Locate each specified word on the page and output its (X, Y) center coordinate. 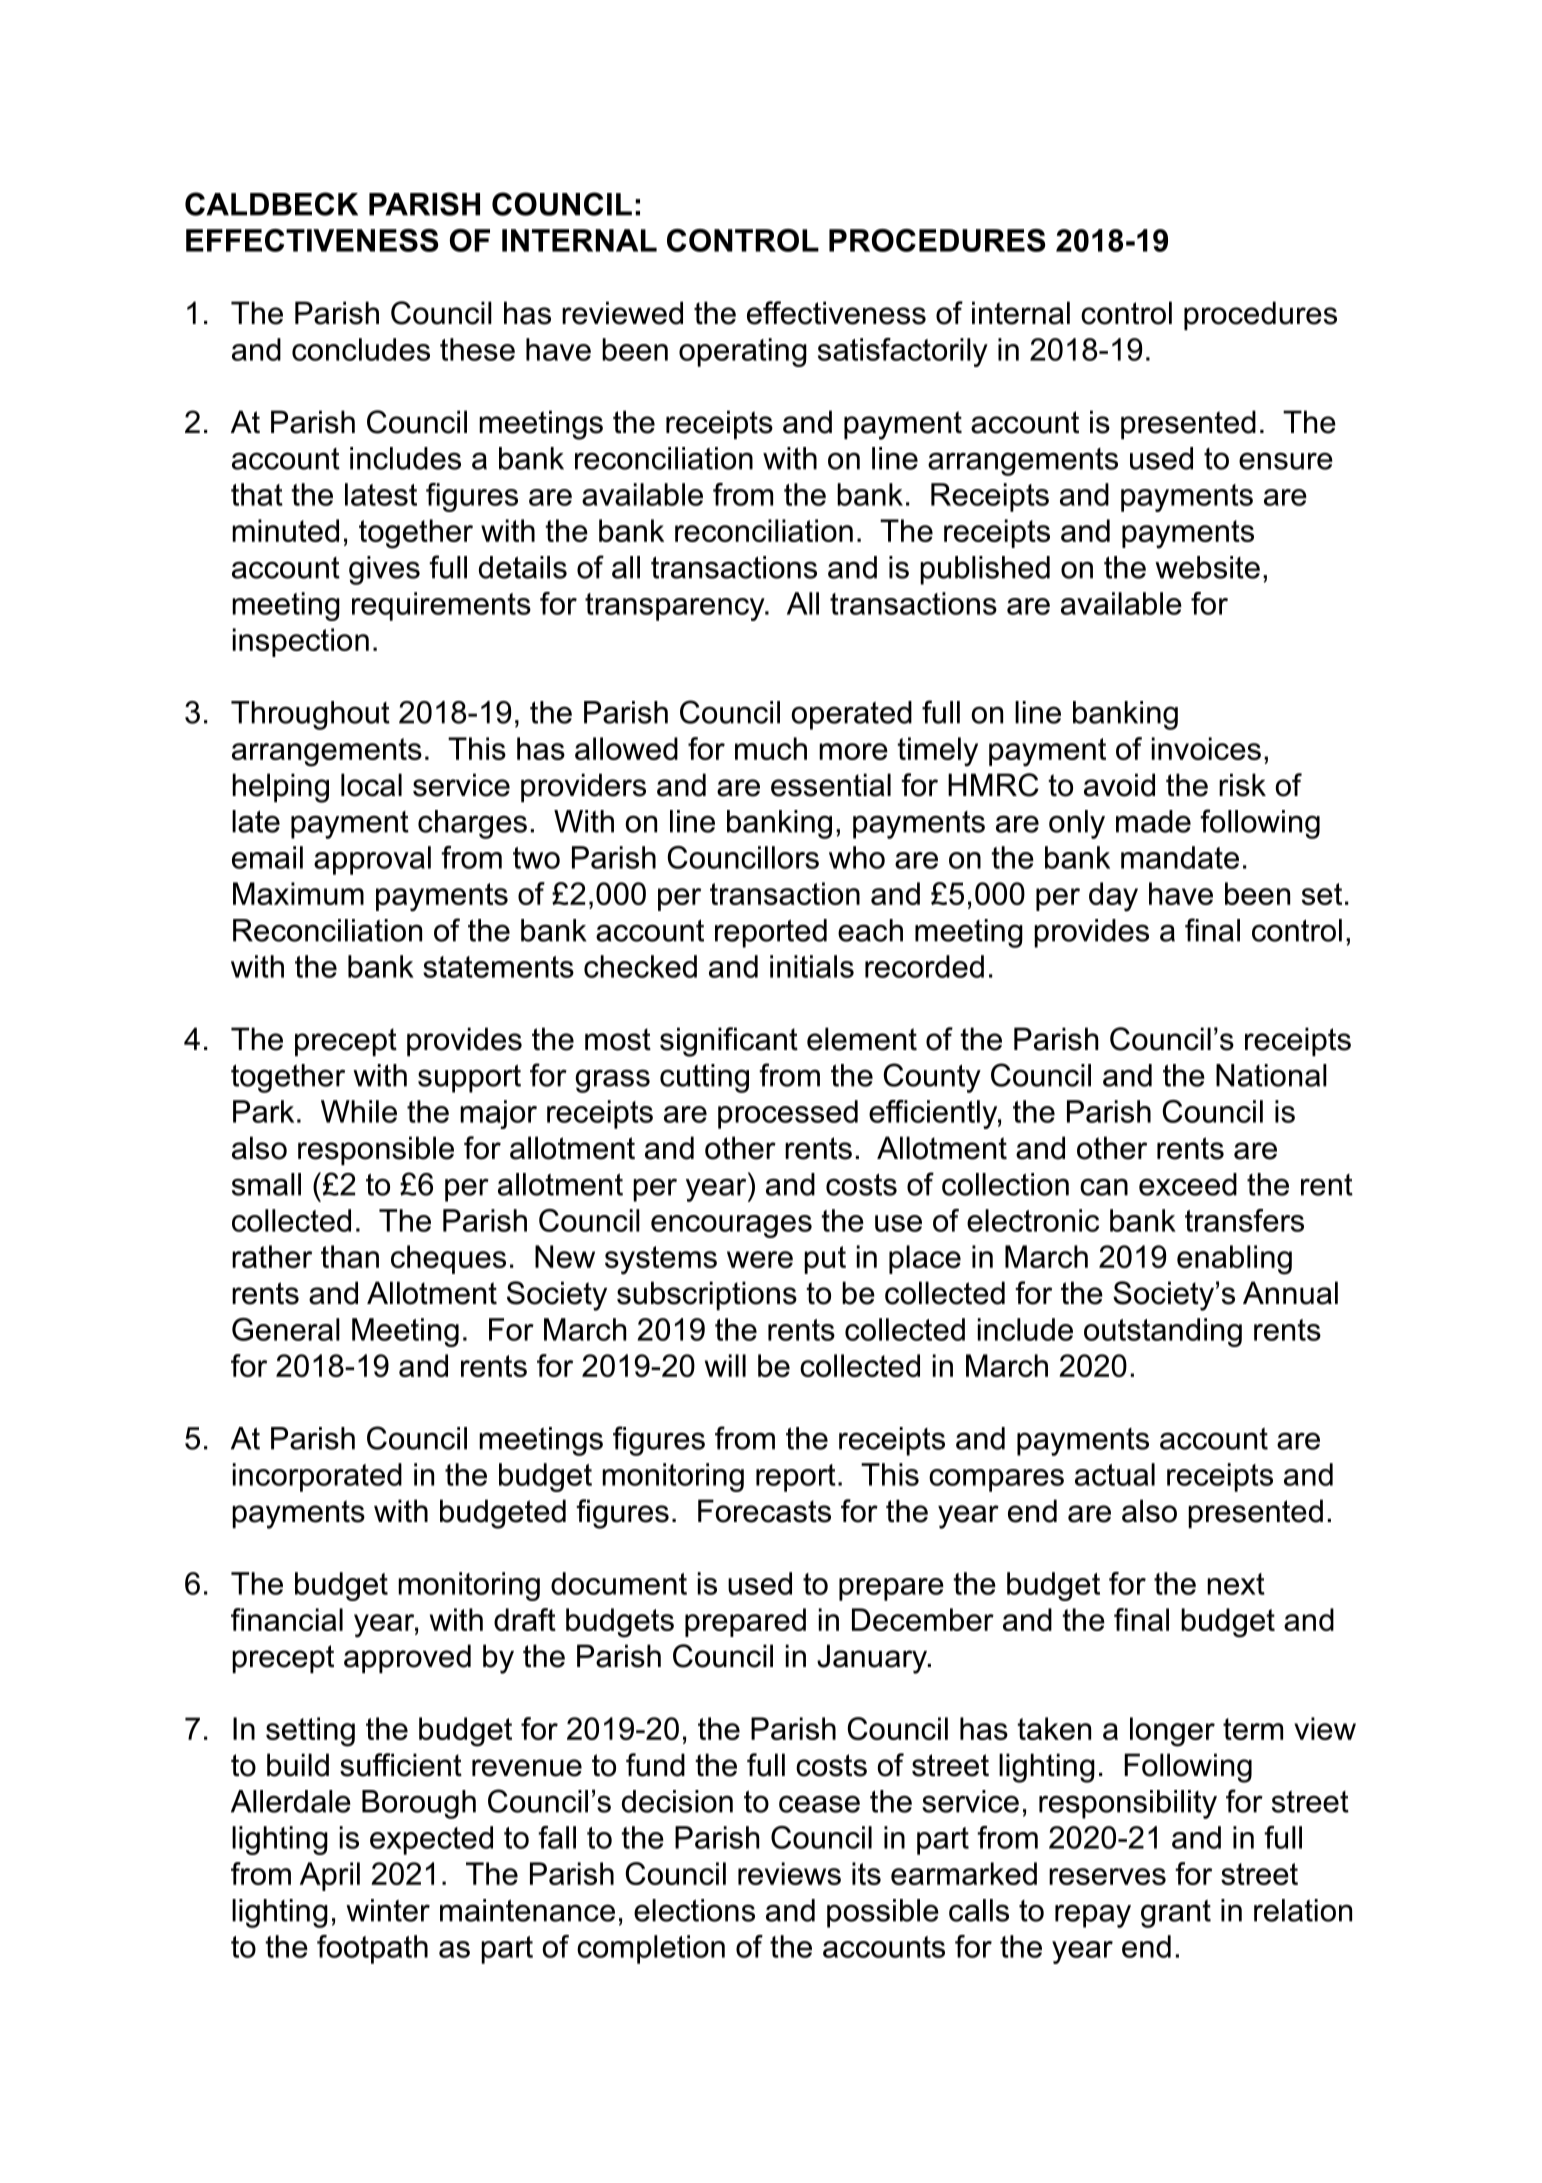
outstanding (1163, 1332)
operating (743, 352)
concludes (361, 349)
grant (1176, 1914)
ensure (1286, 461)
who (857, 857)
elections (694, 1910)
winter (388, 1910)
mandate (1180, 857)
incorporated (317, 1477)
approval (372, 860)
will (725, 1365)
